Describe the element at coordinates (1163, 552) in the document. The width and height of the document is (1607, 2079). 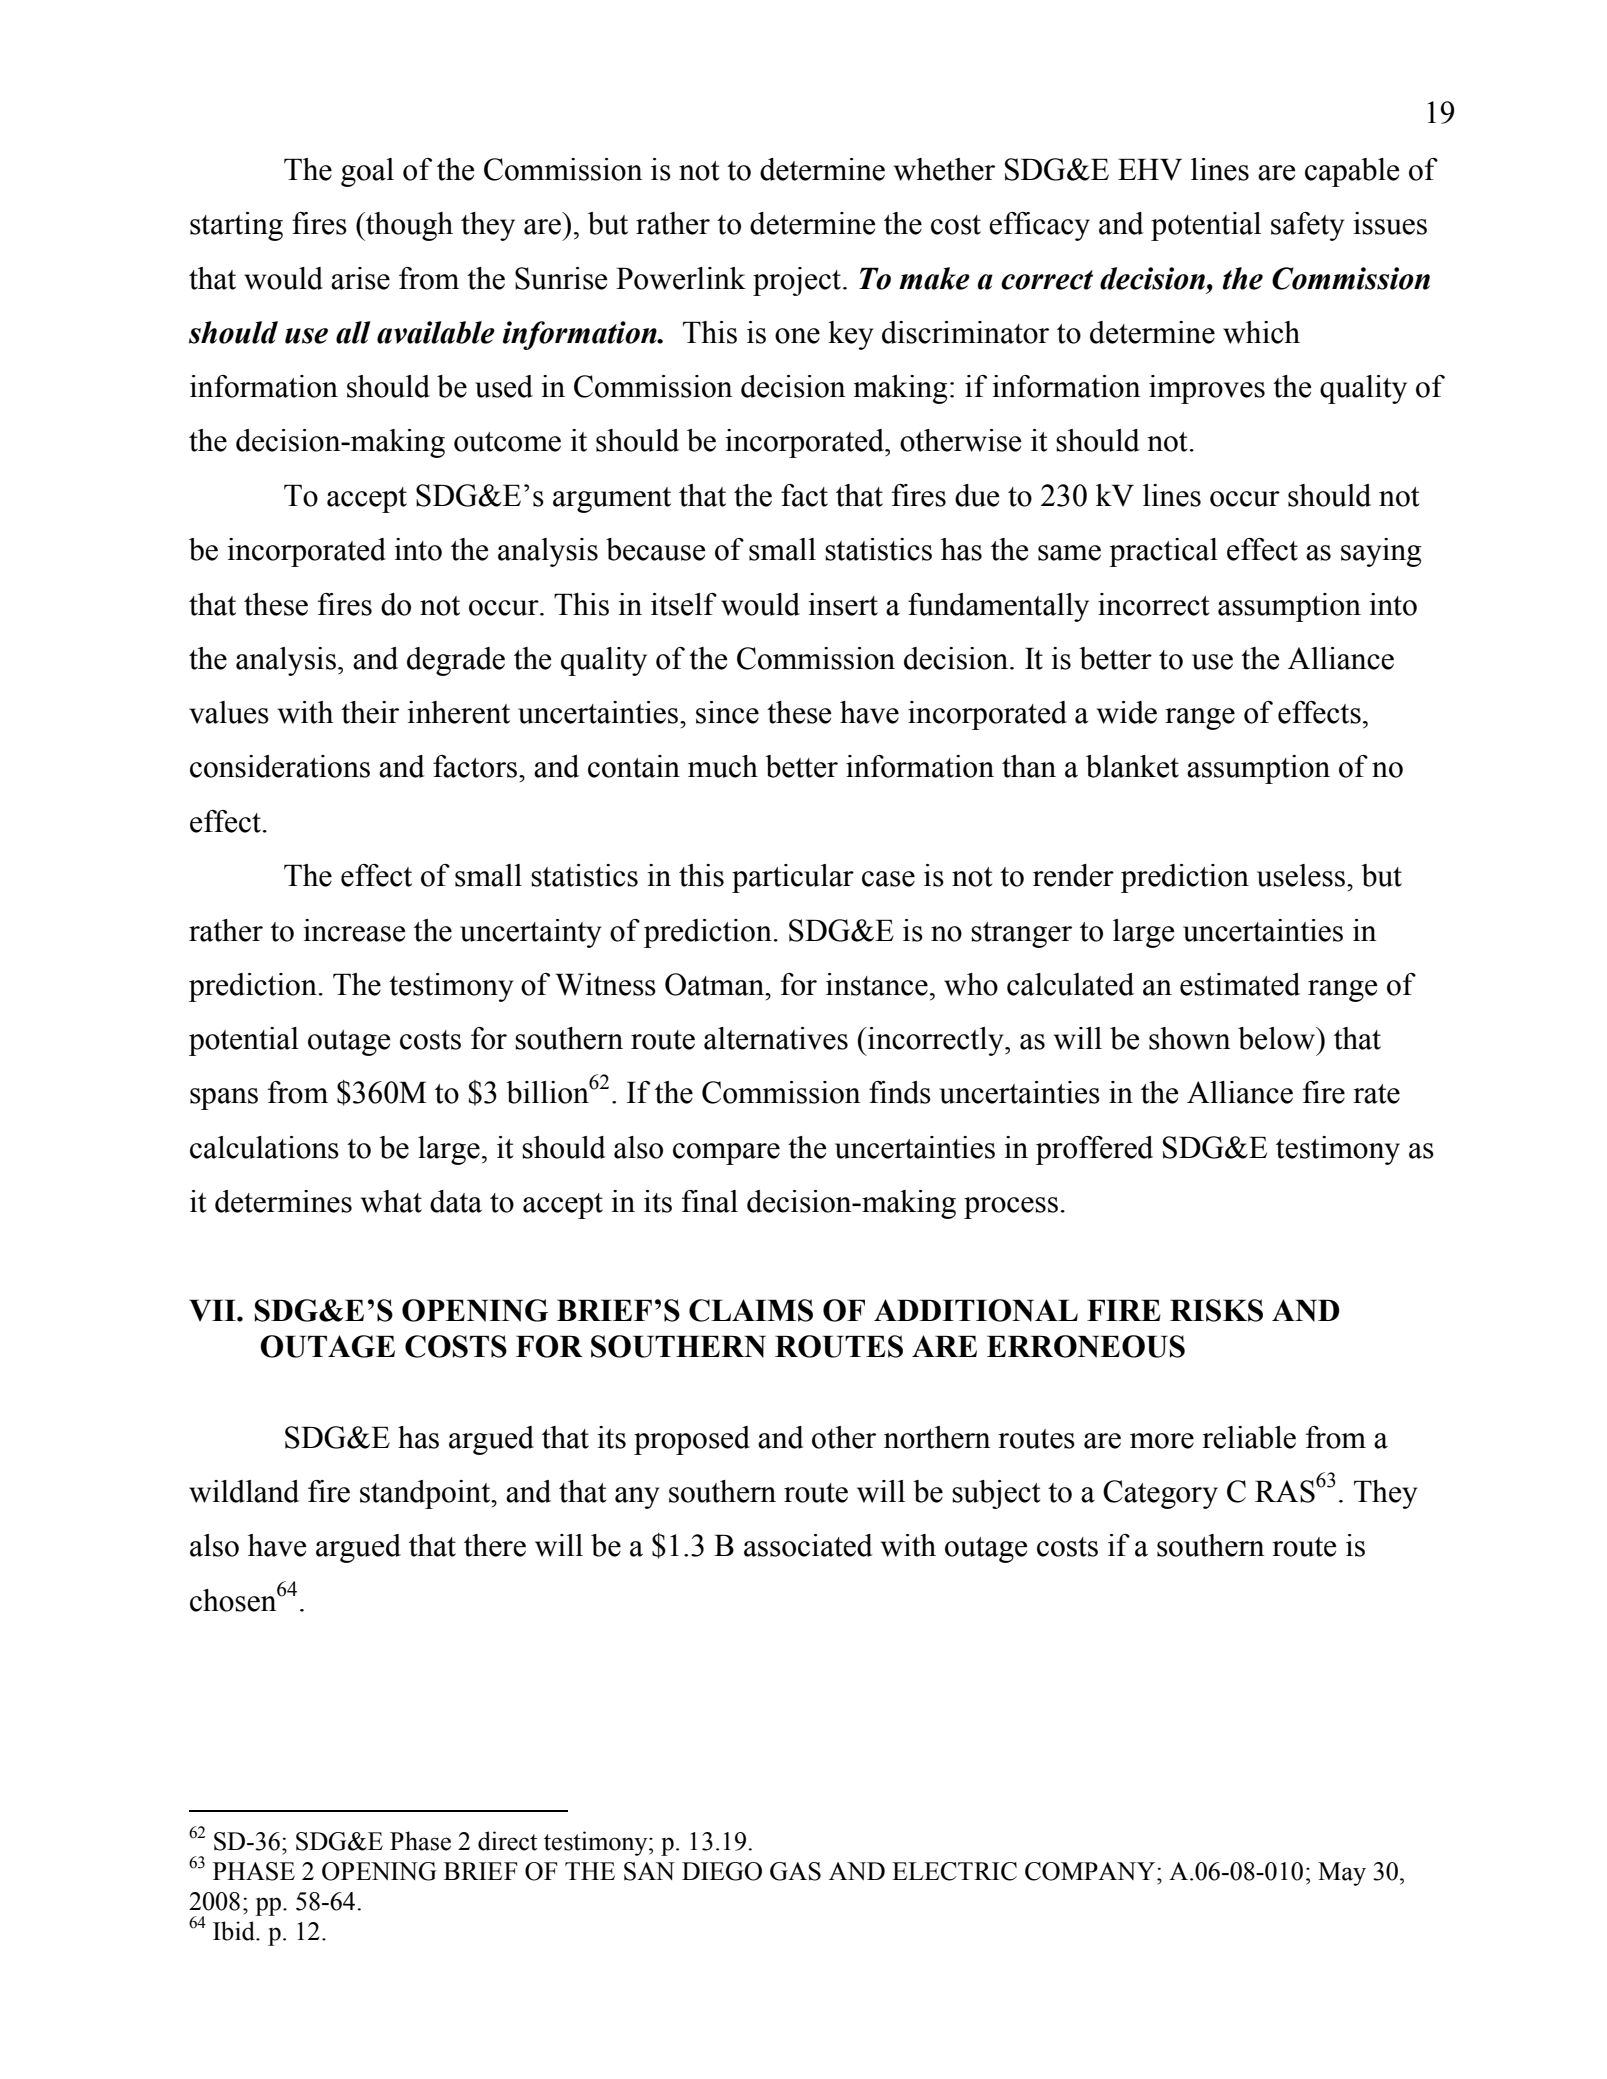
I see `practical` at that location.
